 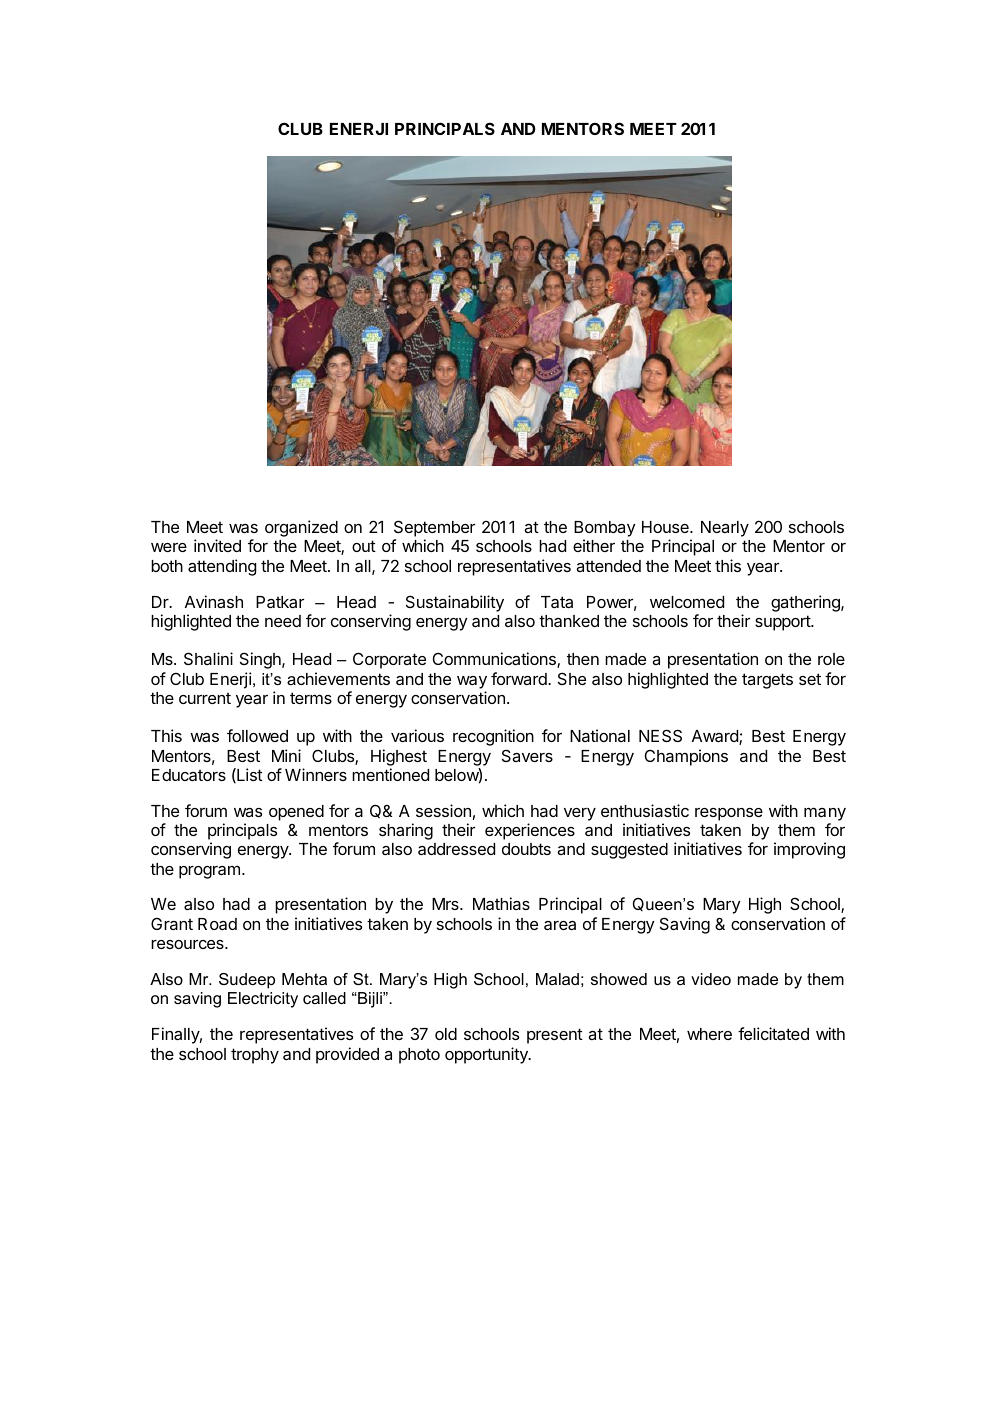 I want to click on trophy, so click(x=255, y=1056).
